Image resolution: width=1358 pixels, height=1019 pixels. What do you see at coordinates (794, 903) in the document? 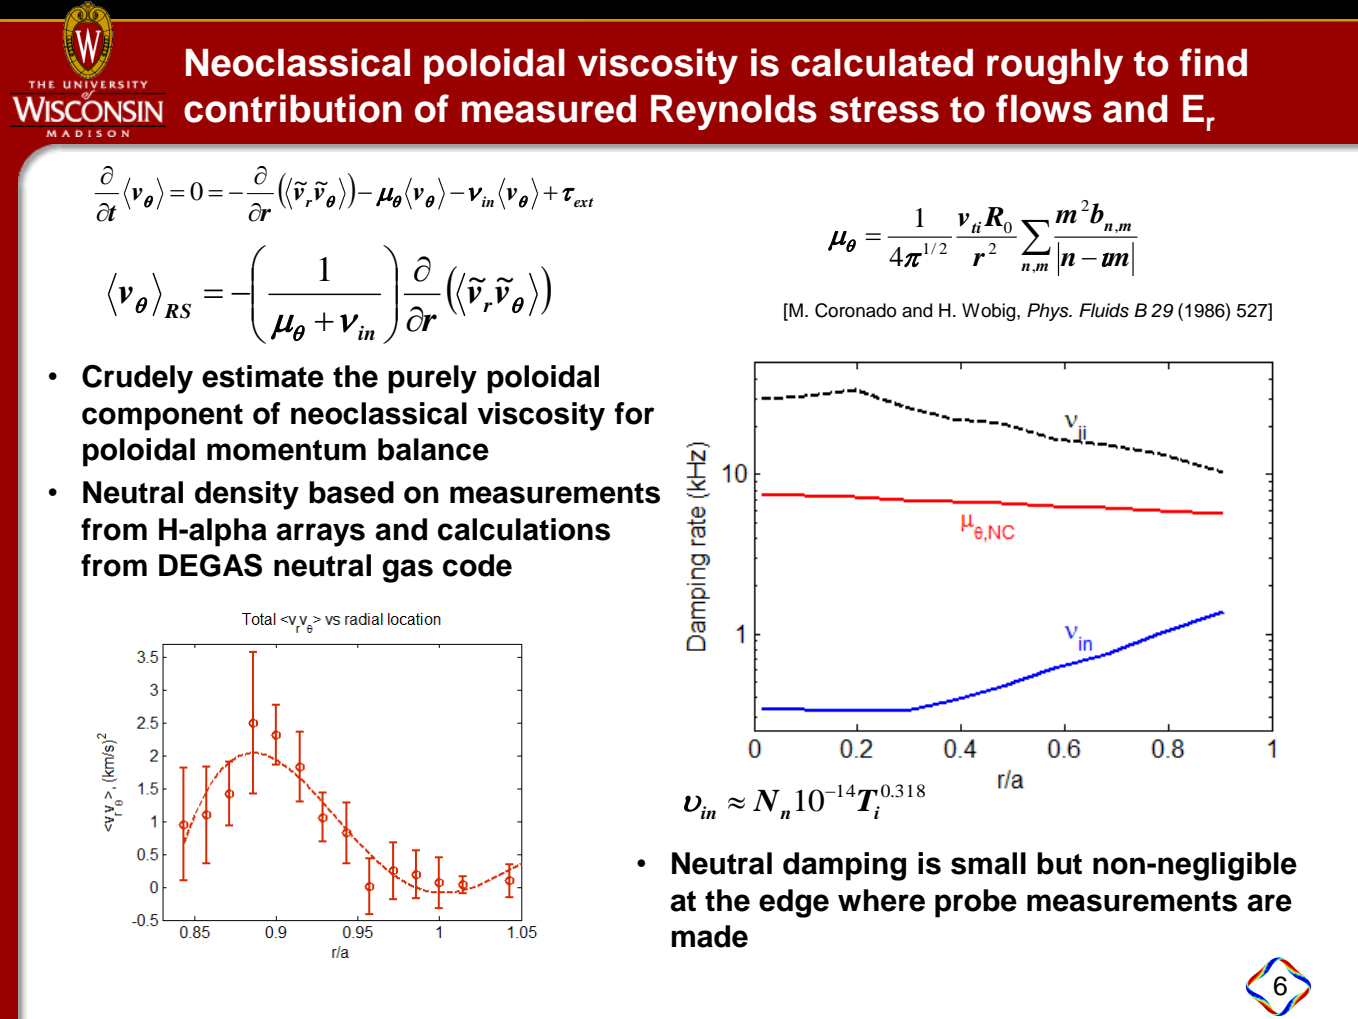
I see `edge` at bounding box center [794, 903].
